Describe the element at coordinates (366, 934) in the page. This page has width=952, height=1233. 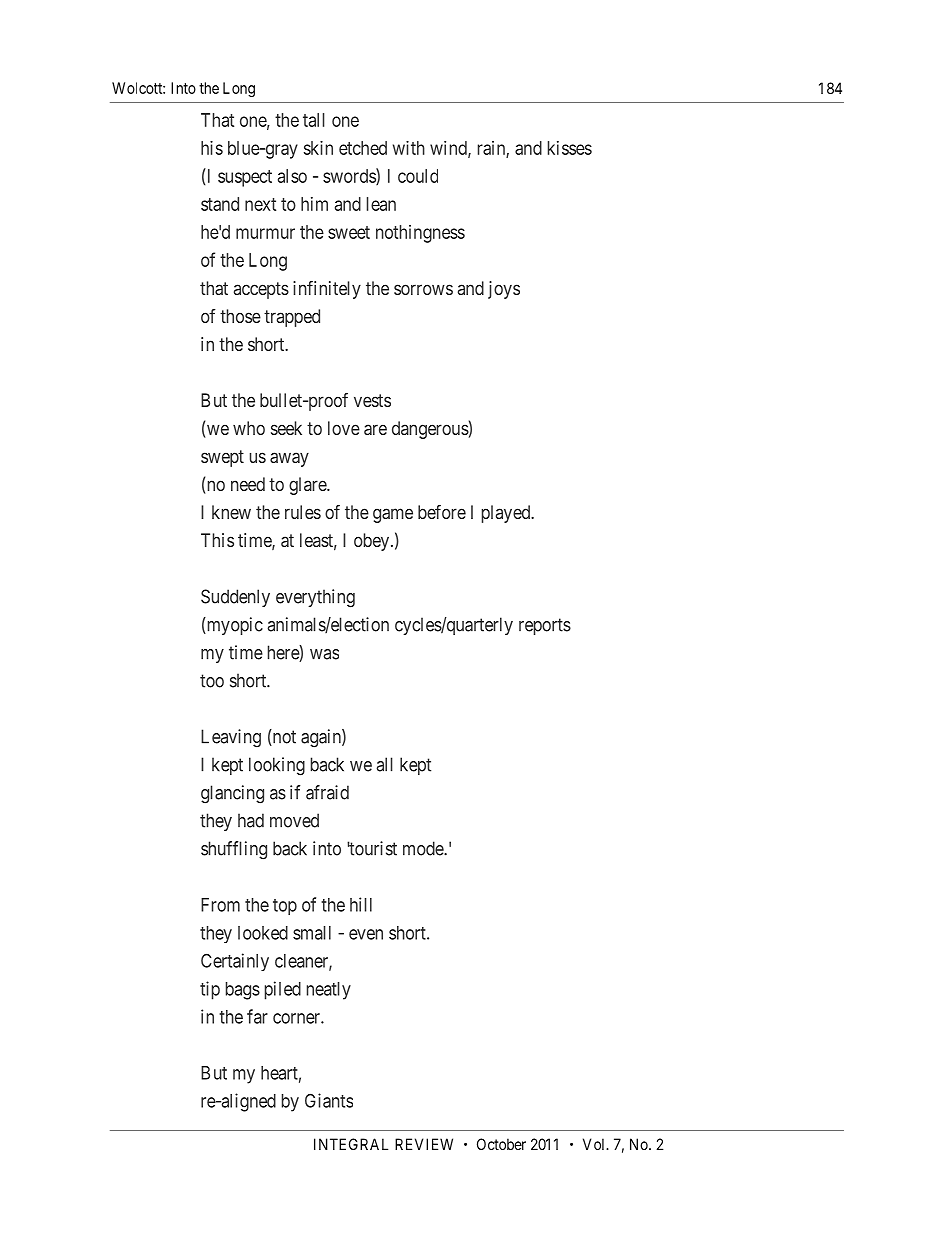
I see `even` at that location.
